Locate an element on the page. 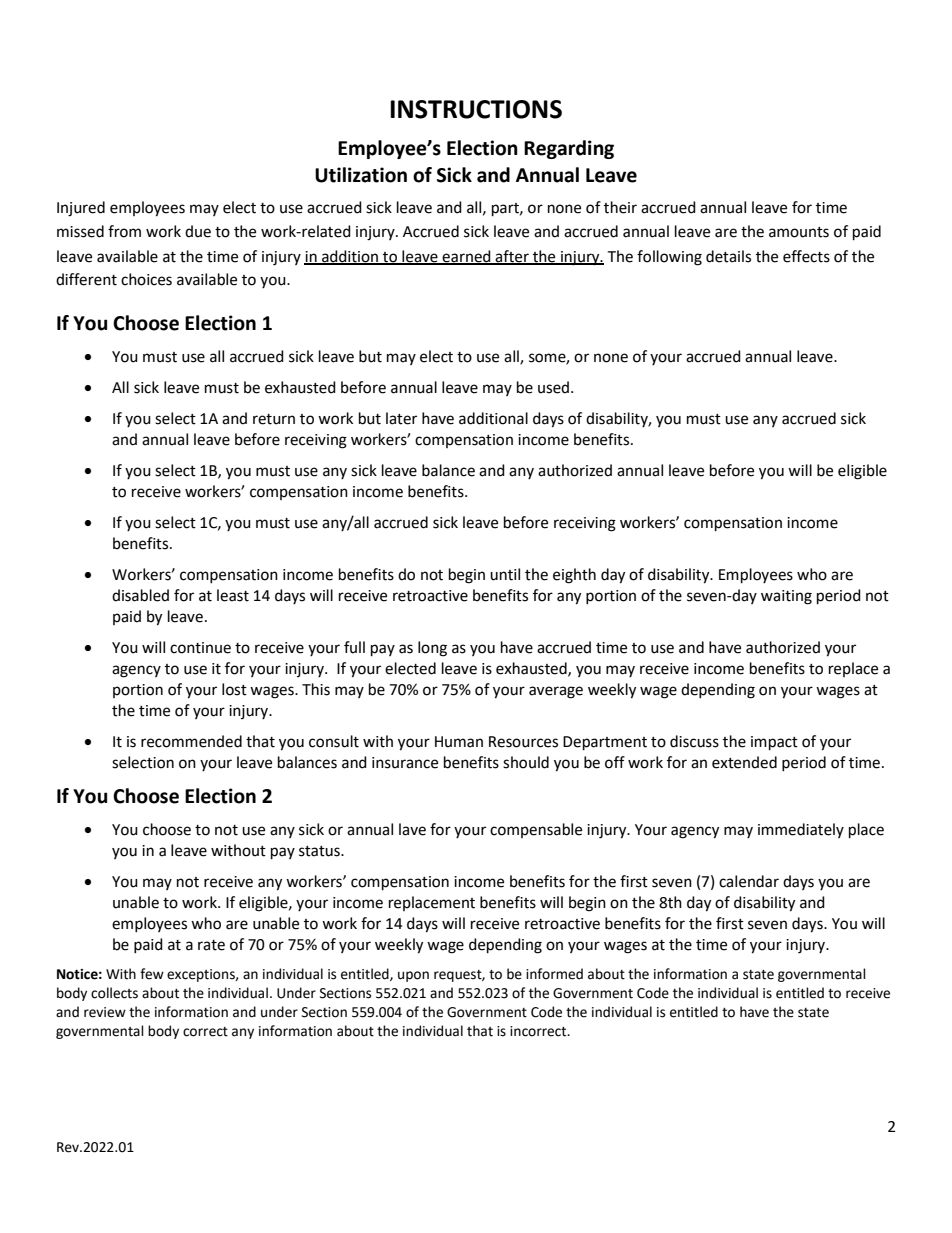 This document has height=1233, width=952. their is located at coordinates (620, 207).
